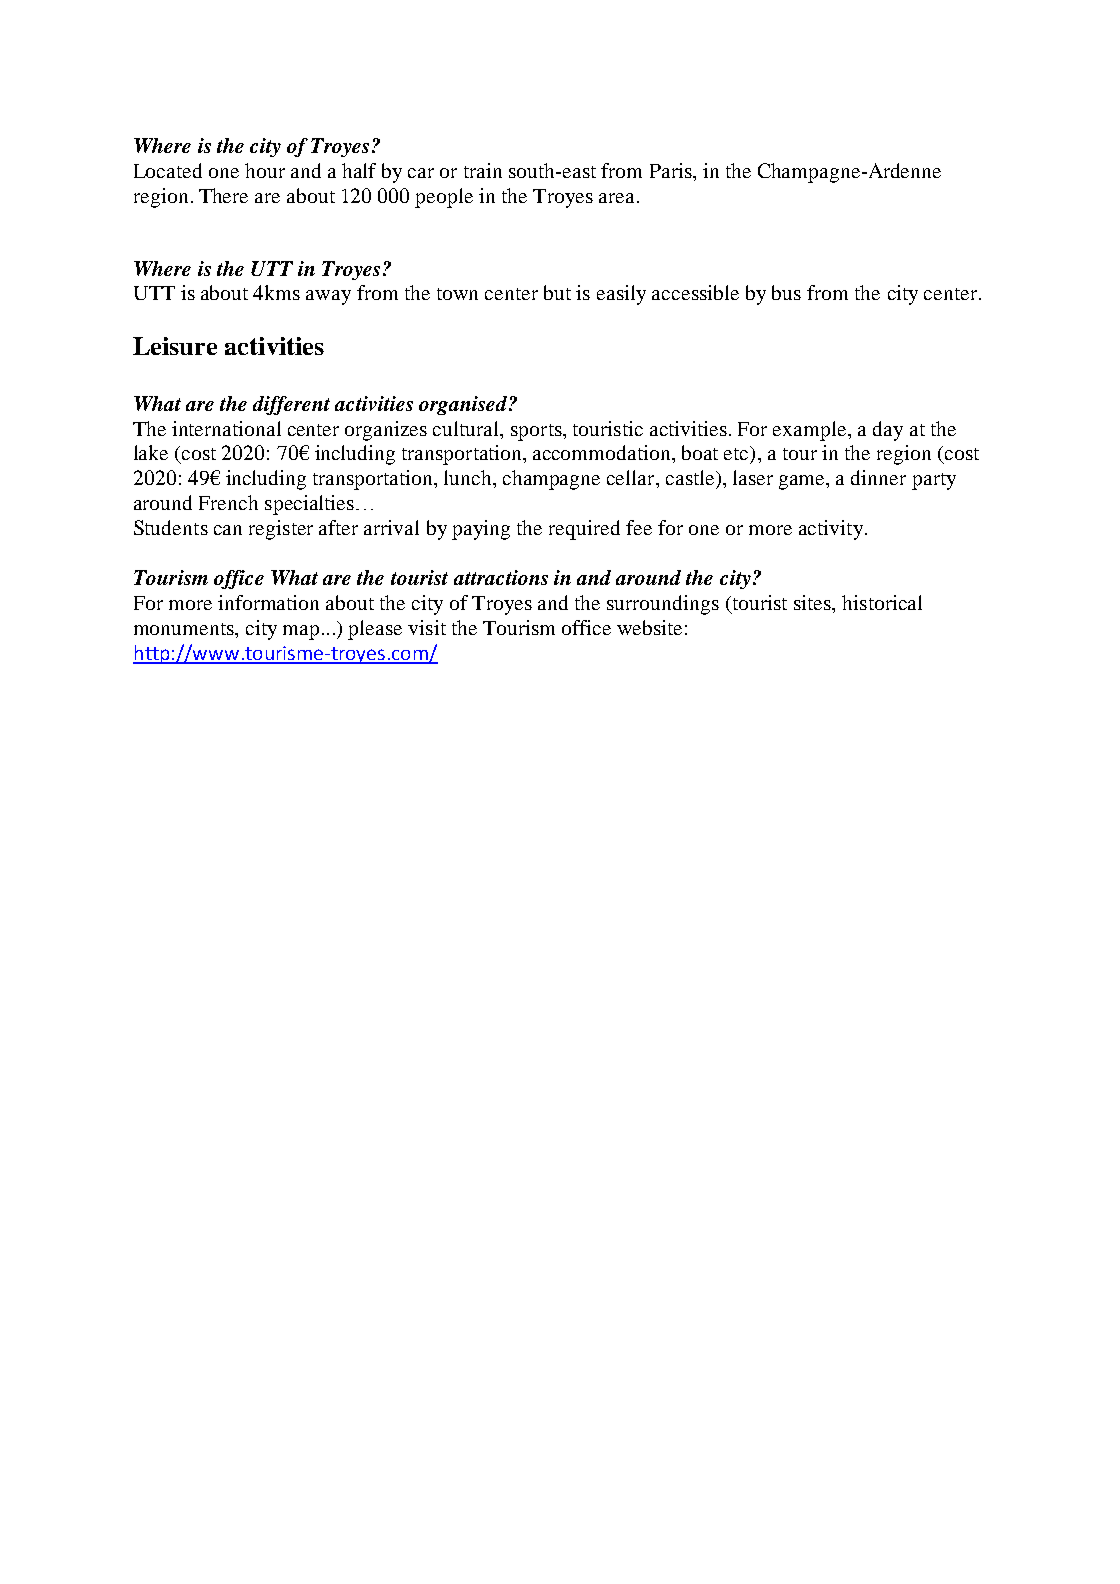 This screenshot has width=1120, height=1584. Describe the element at coordinates (557, 292) in the screenshot. I see `but` at that location.
